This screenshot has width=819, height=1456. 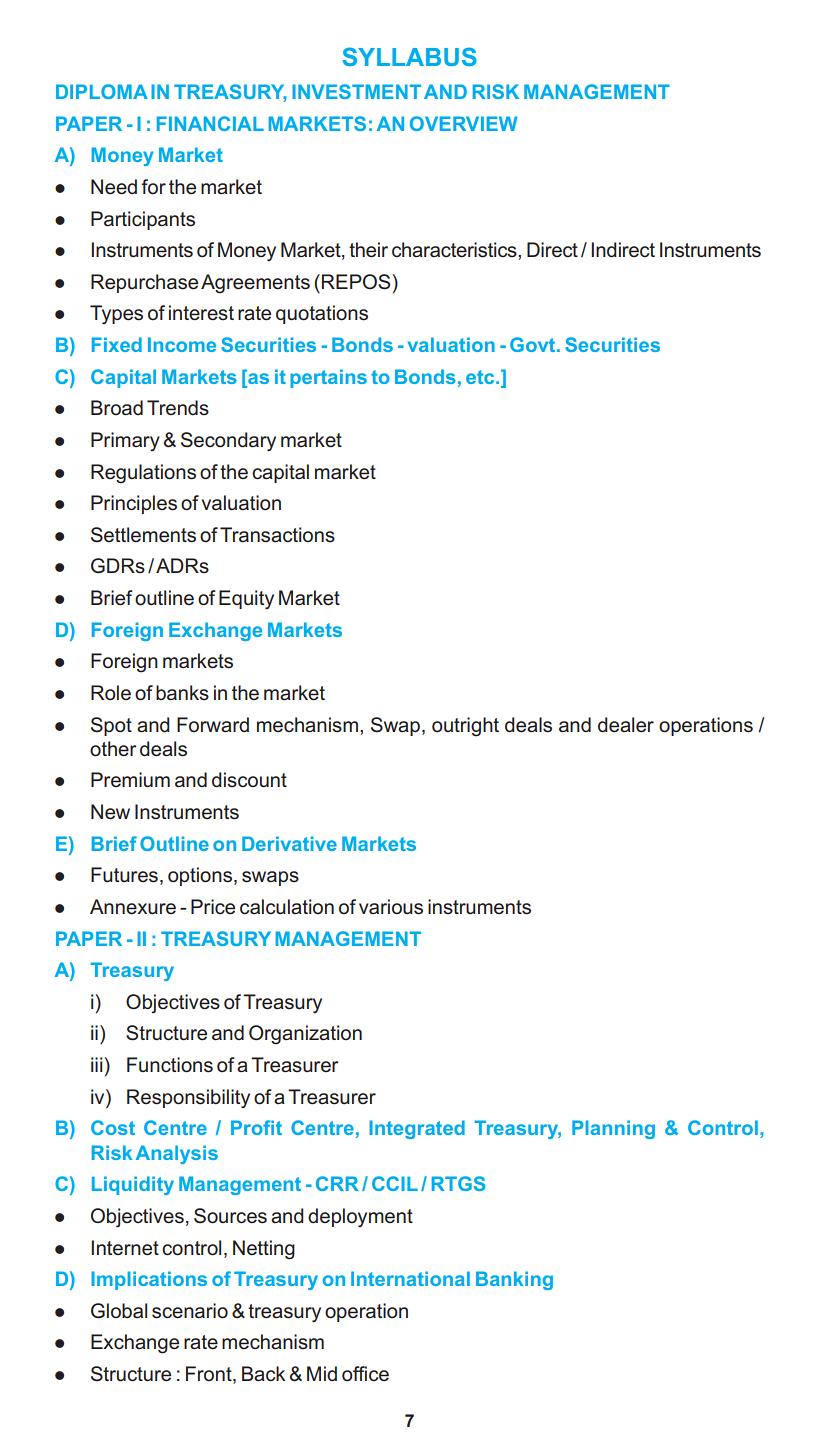 I want to click on Transactions, so click(x=277, y=535).
